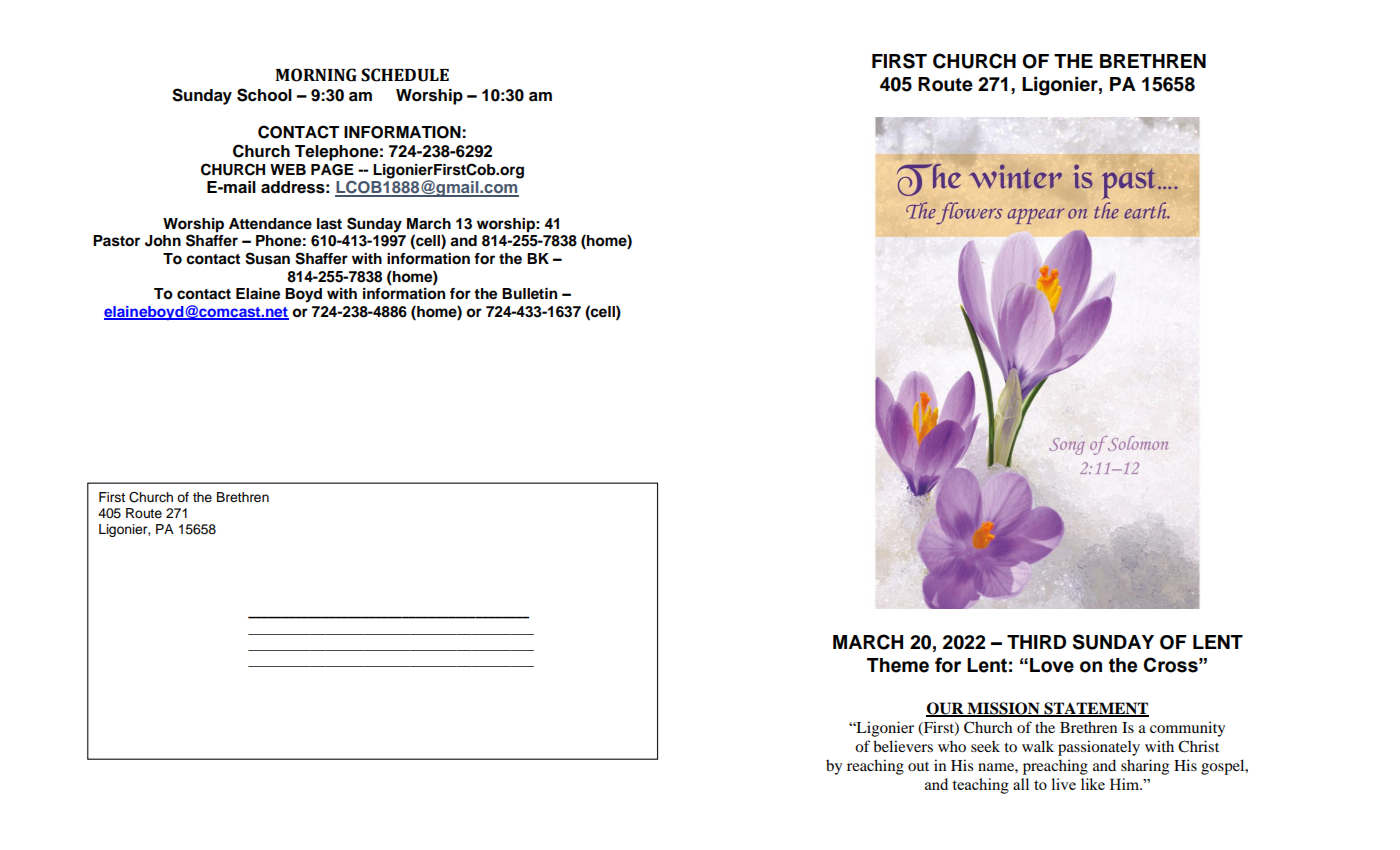 The image size is (1400, 850). I want to click on School, so click(264, 95).
